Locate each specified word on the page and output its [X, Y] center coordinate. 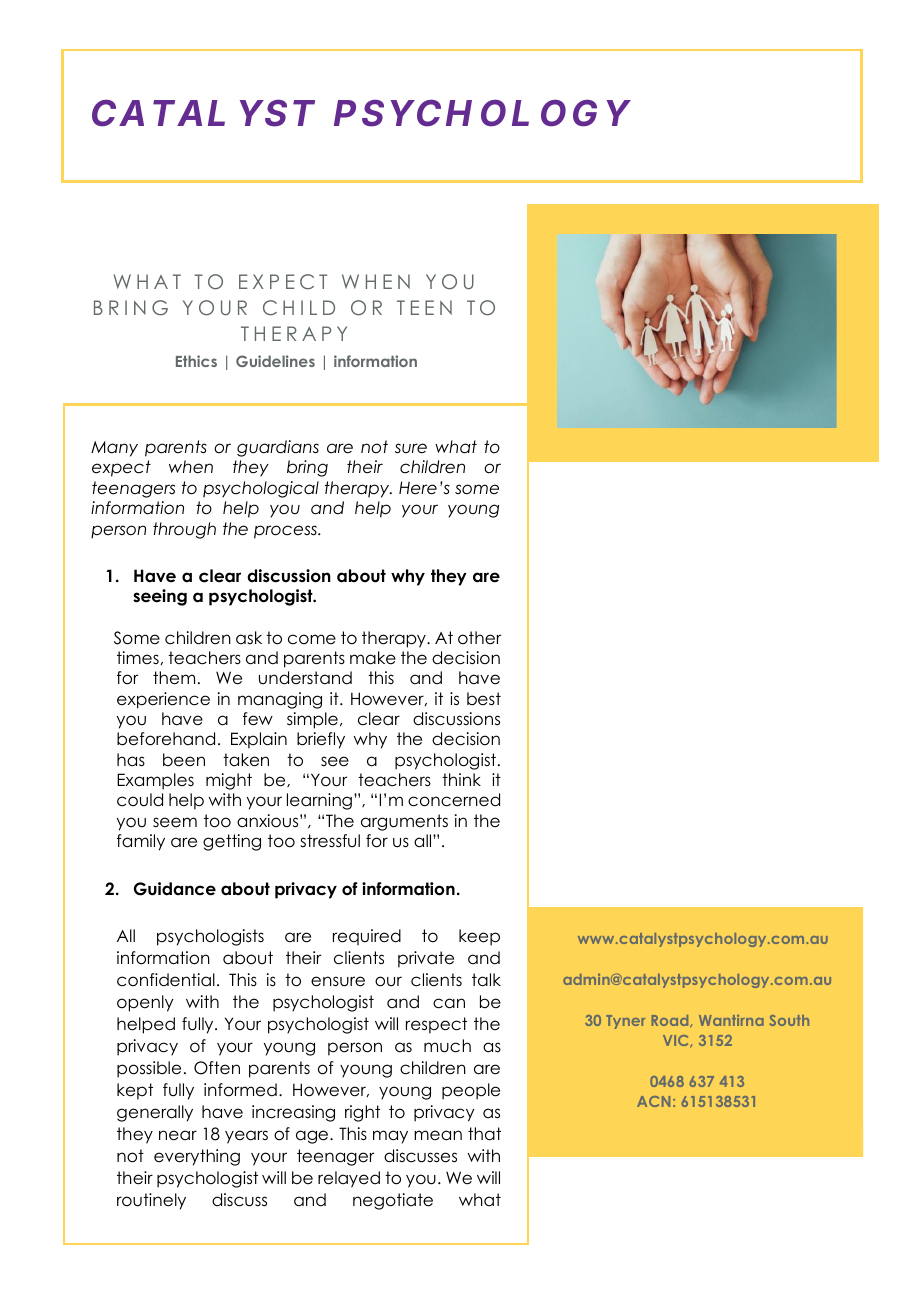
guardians [278, 448]
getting [232, 842]
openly [145, 1003]
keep [479, 937]
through [184, 530]
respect [436, 1025]
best [484, 699]
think [461, 779]
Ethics [196, 361]
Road [671, 1021]
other [479, 638]
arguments [404, 822]
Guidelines [275, 361]
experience [163, 700]
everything [197, 1157]
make [373, 658]
